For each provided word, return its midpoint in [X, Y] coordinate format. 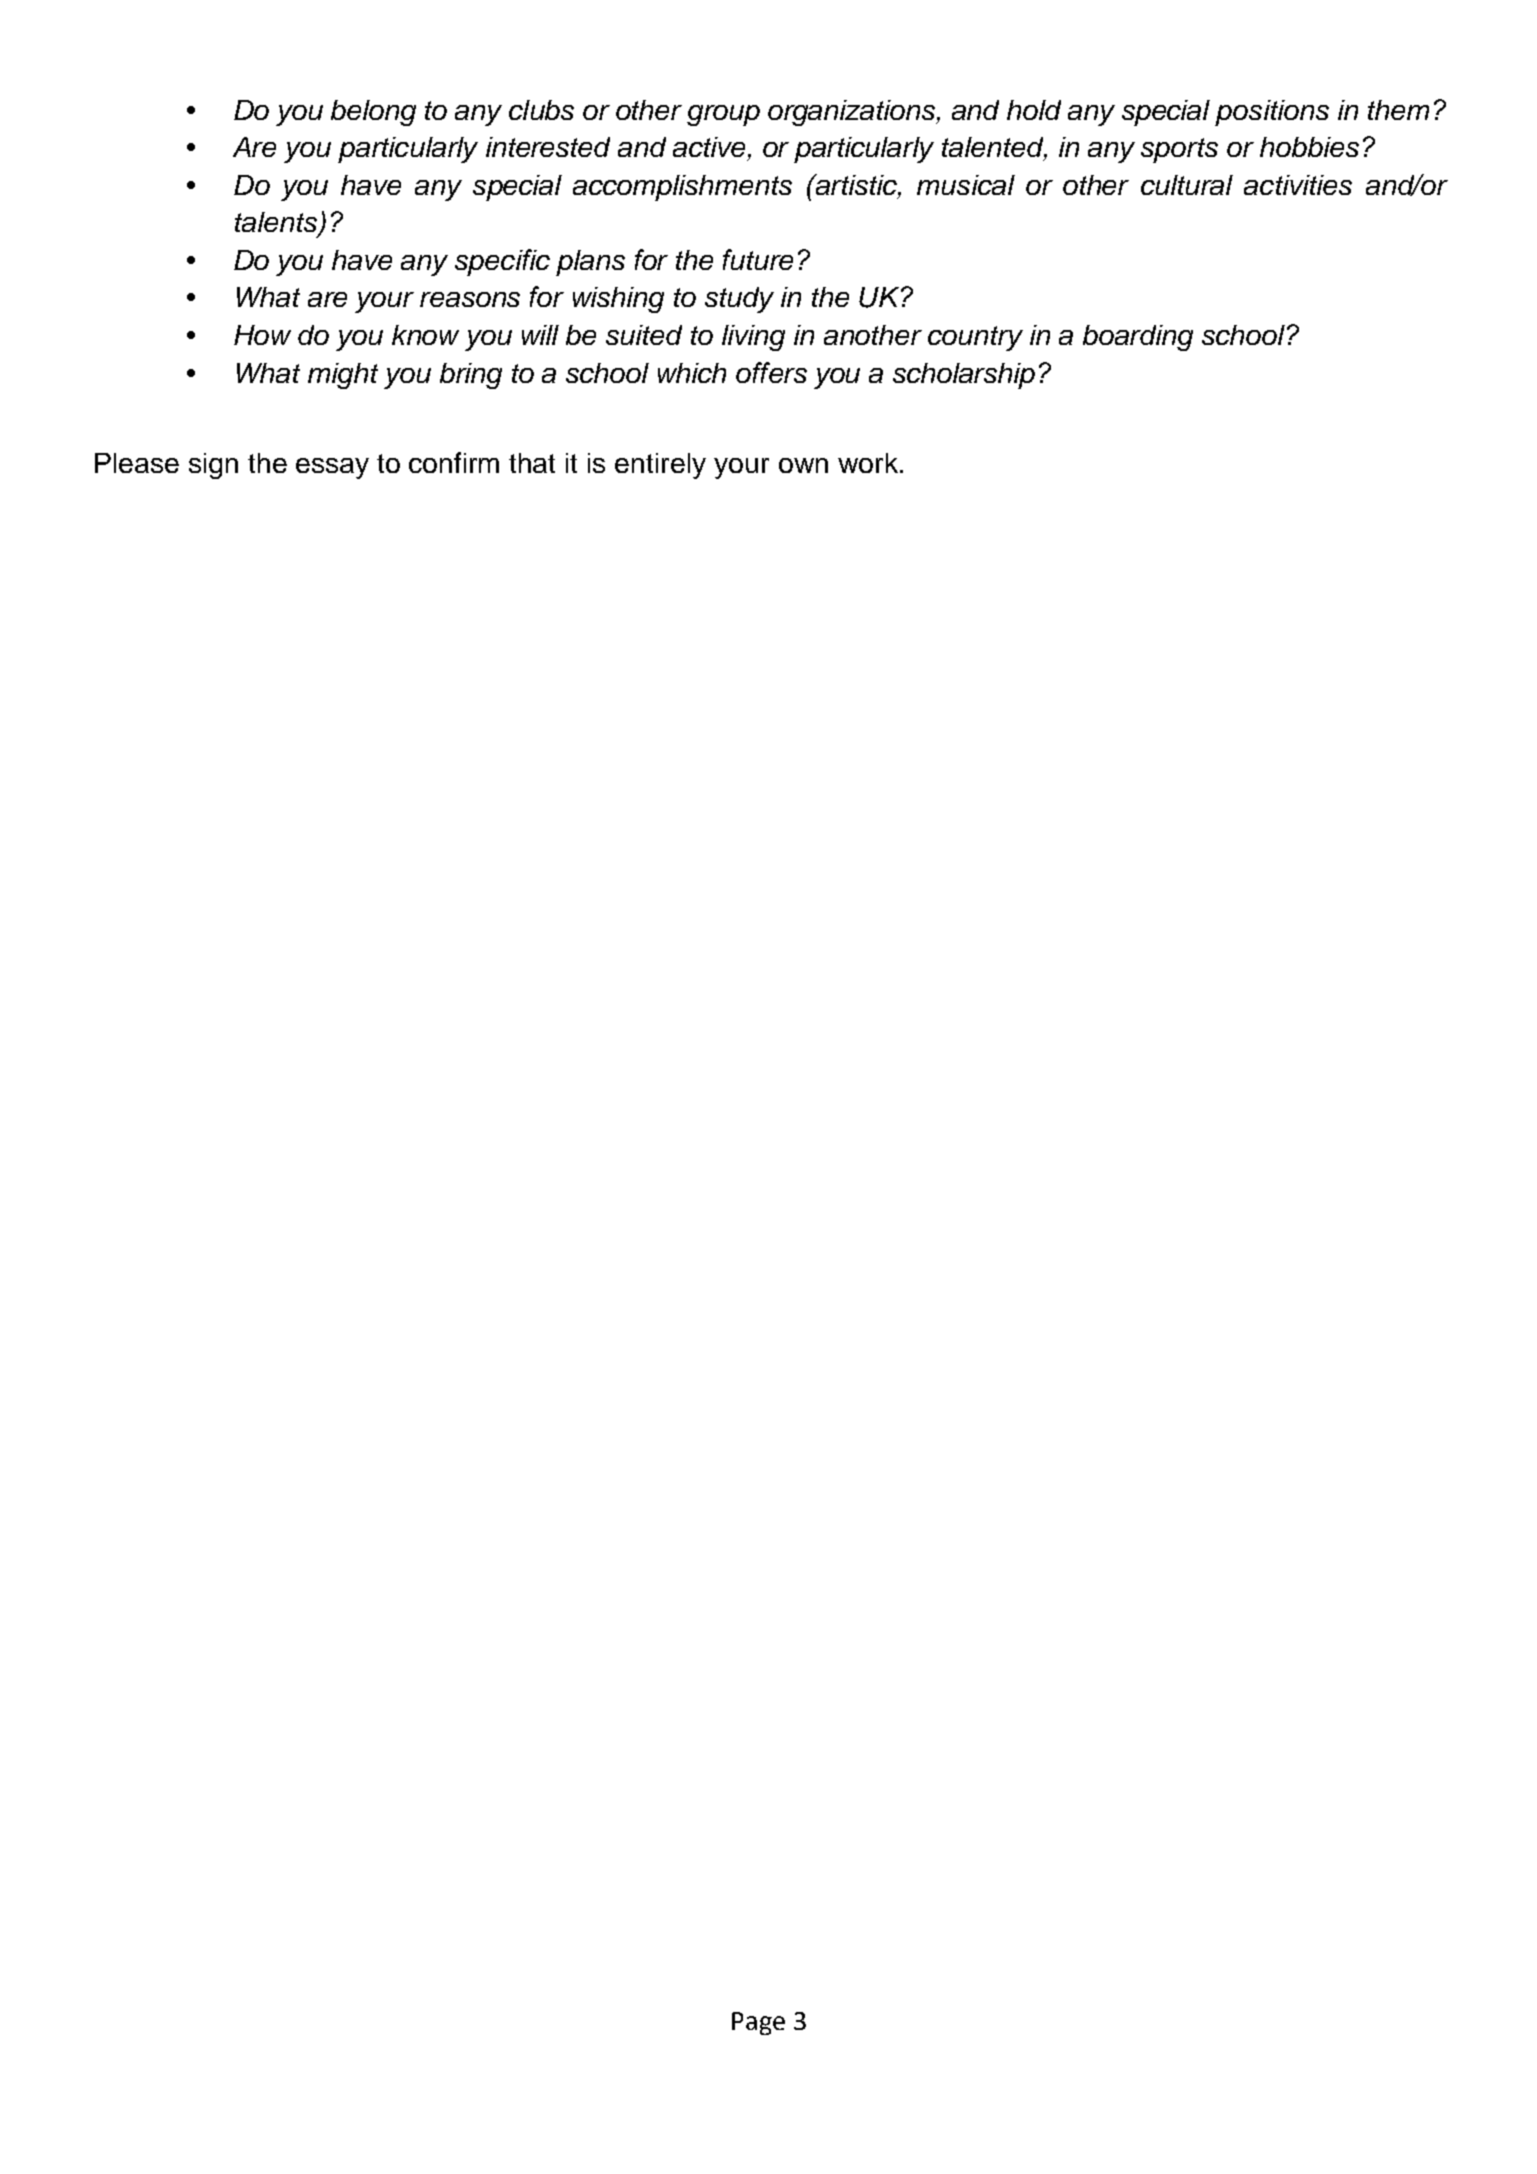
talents [277, 223]
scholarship [964, 376]
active [709, 147]
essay [332, 468]
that [532, 463]
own [803, 465]
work [868, 463]
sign [213, 466]
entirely [660, 466]
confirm [454, 462]
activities [1298, 185]
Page [758, 2023]
